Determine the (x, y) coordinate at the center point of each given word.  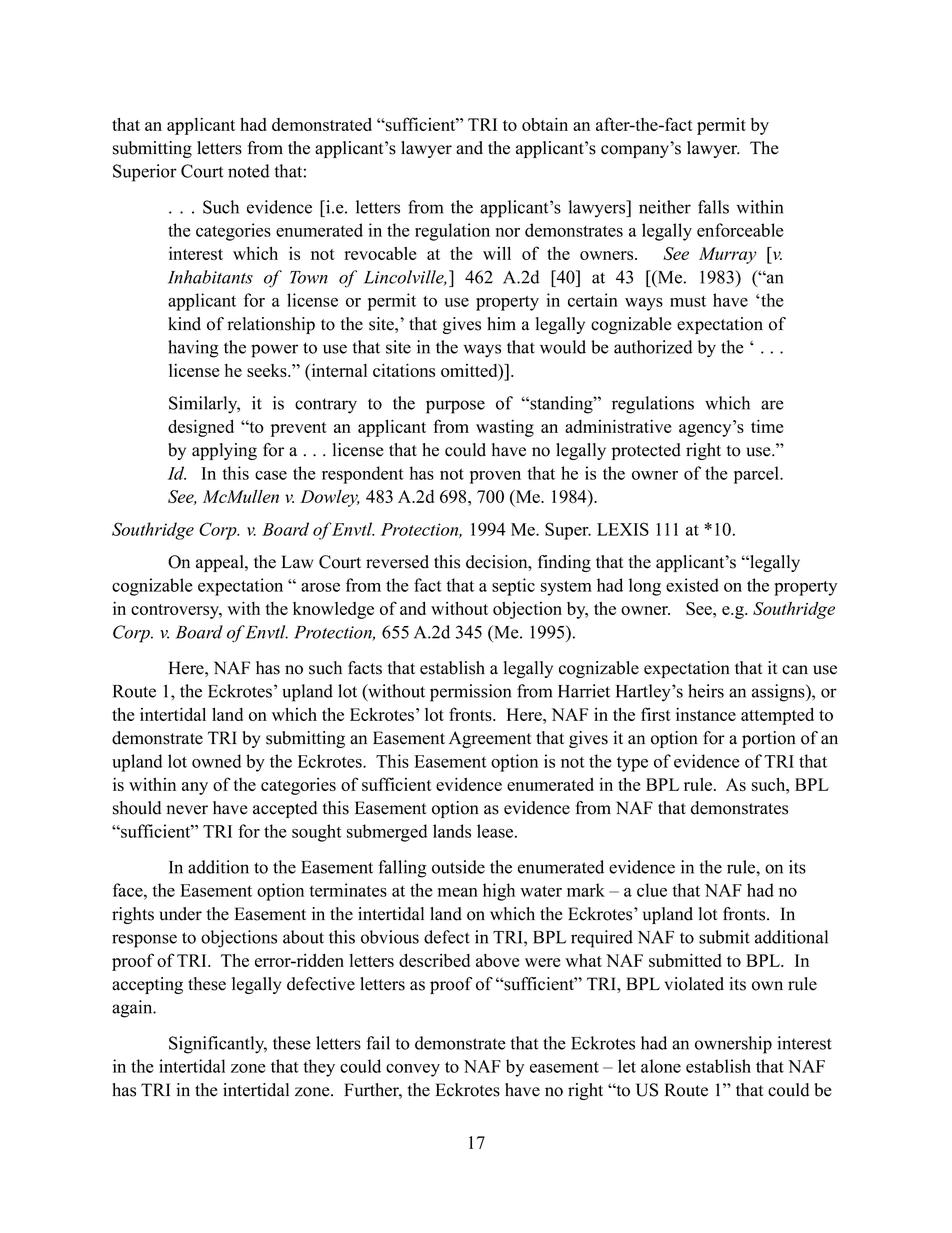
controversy (176, 611)
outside (458, 867)
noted (248, 171)
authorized (653, 347)
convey (413, 1070)
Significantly (218, 1045)
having (193, 349)
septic (513, 587)
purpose (455, 407)
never (187, 810)
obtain (545, 124)
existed (692, 585)
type (632, 764)
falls (713, 207)
